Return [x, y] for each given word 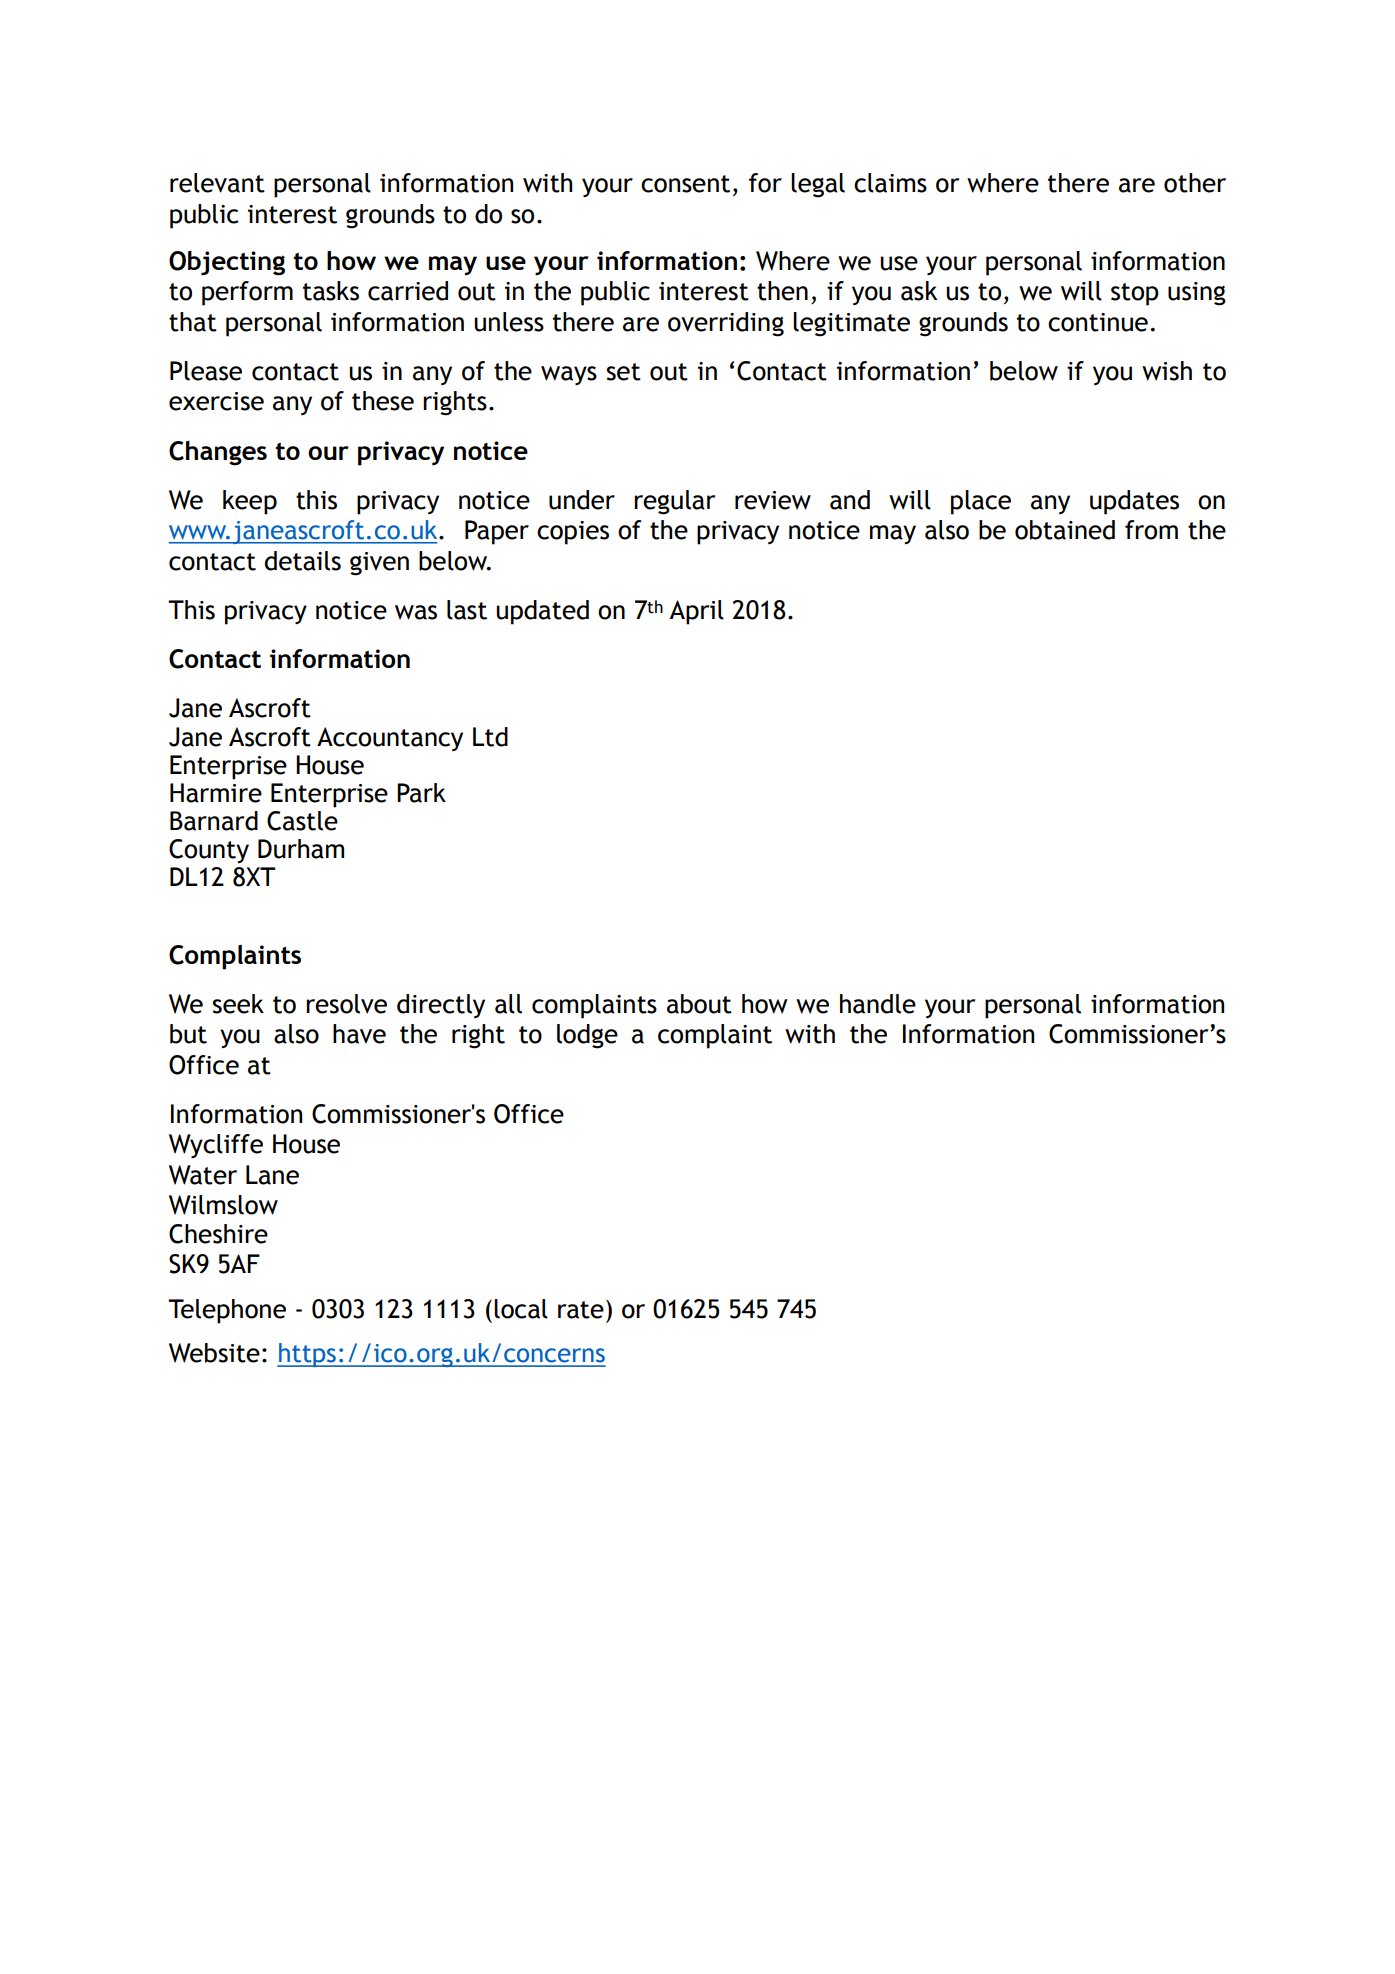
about [699, 1004]
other [1195, 183]
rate [581, 1310]
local [521, 1309]
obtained [1065, 530]
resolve [346, 1004]
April [696, 612]
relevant [217, 183]
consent [685, 184]
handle [878, 1004]
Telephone [227, 1311]
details [303, 561]
